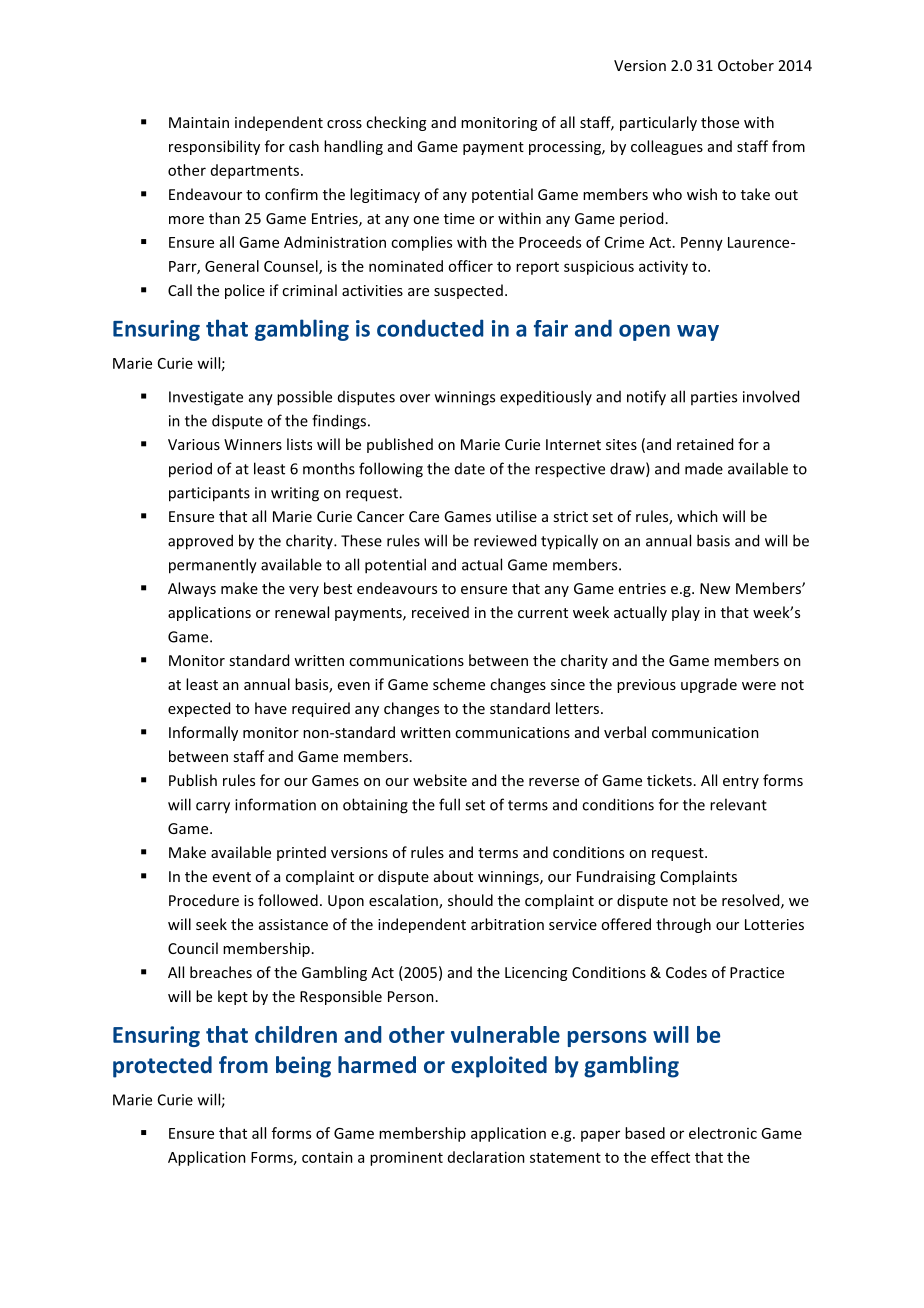  Describe the element at coordinates (470, 469) in the screenshot. I see `date` at that location.
